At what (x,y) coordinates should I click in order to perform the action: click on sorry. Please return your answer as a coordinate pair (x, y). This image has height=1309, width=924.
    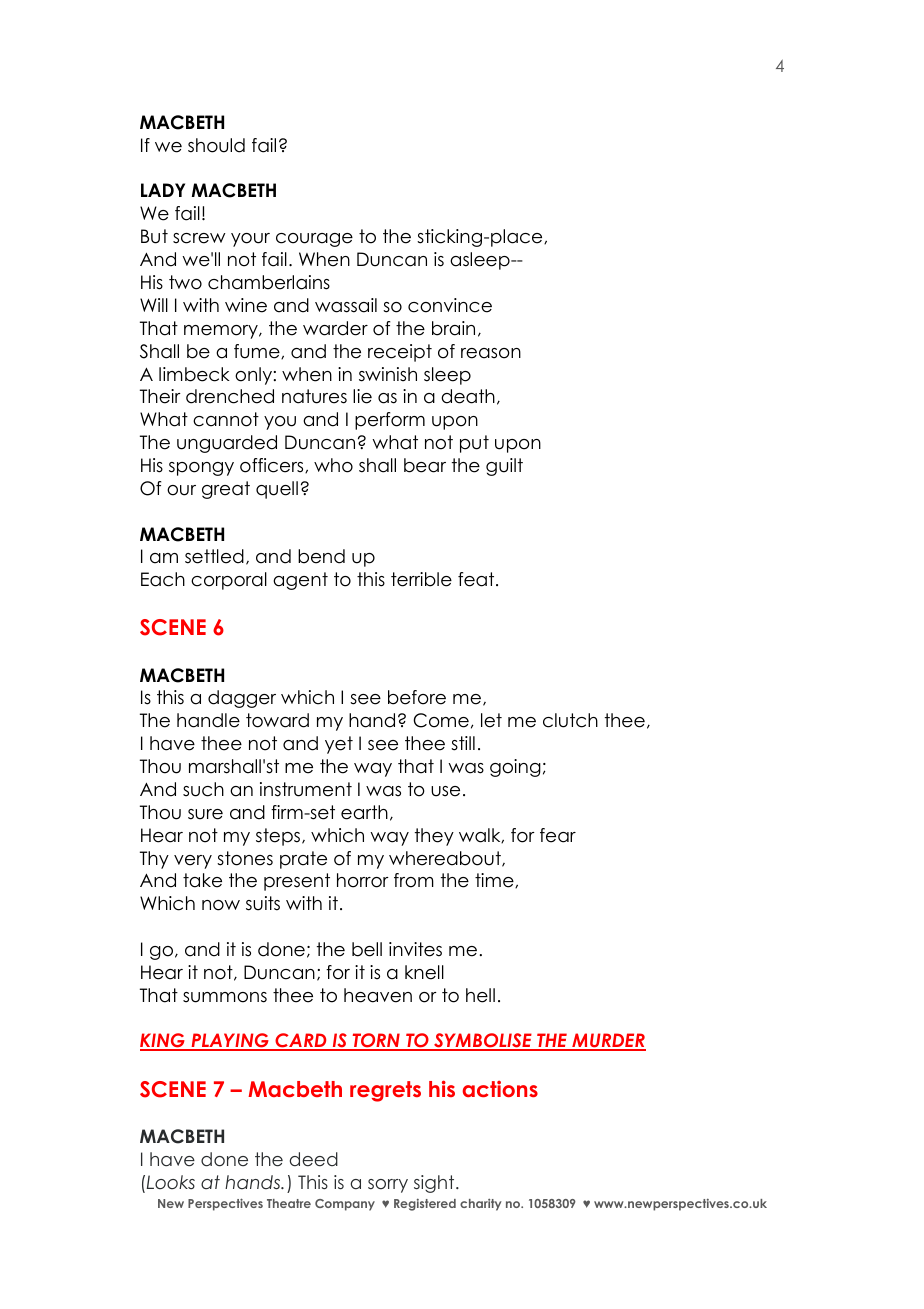
    Looking at the image, I should click on (388, 1186).
